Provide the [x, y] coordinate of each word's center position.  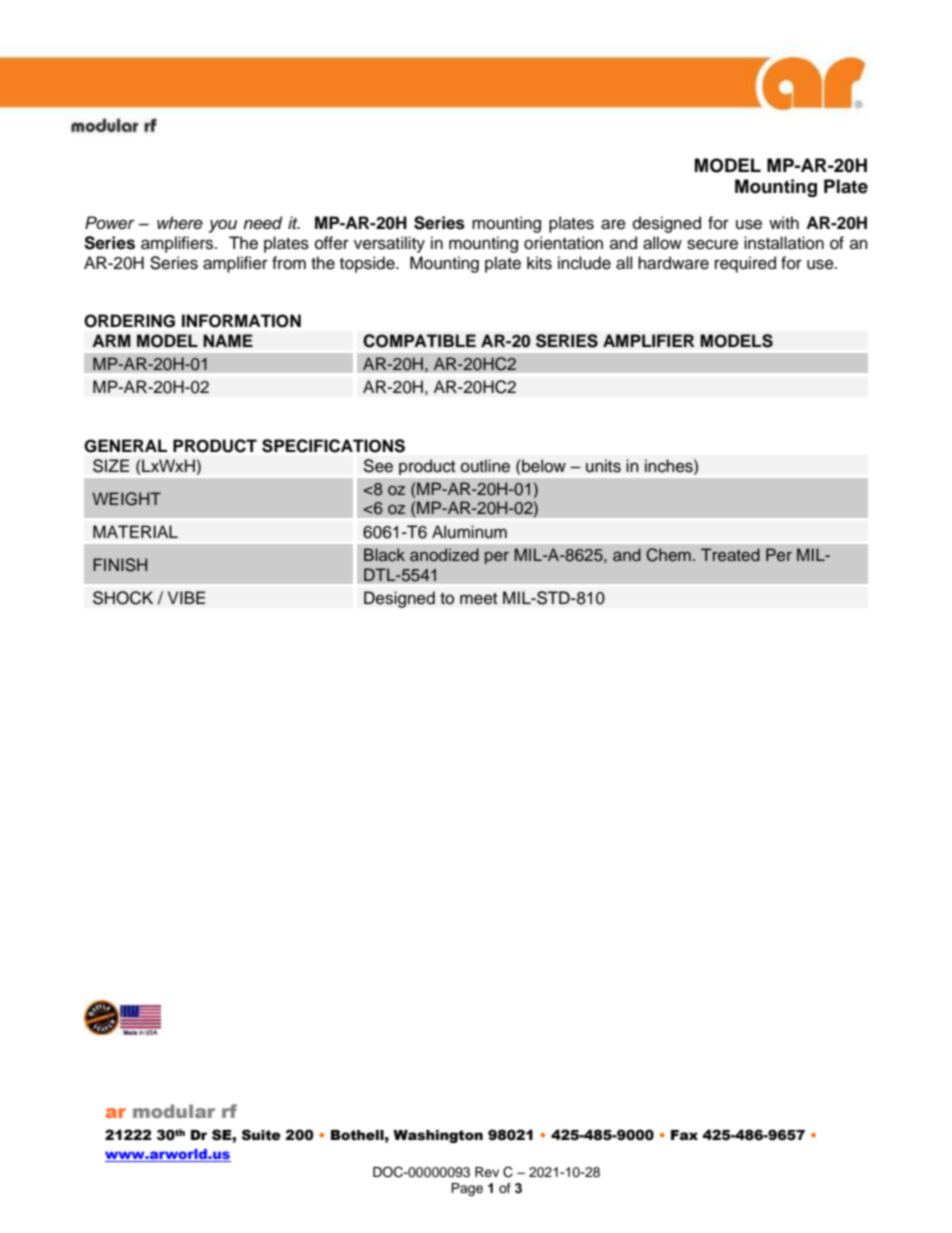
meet [478, 599]
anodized [444, 554]
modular [174, 1111]
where [180, 223]
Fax [684, 1135]
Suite [261, 1135]
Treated [730, 554]
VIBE [186, 597]
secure [712, 244]
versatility [389, 244]
